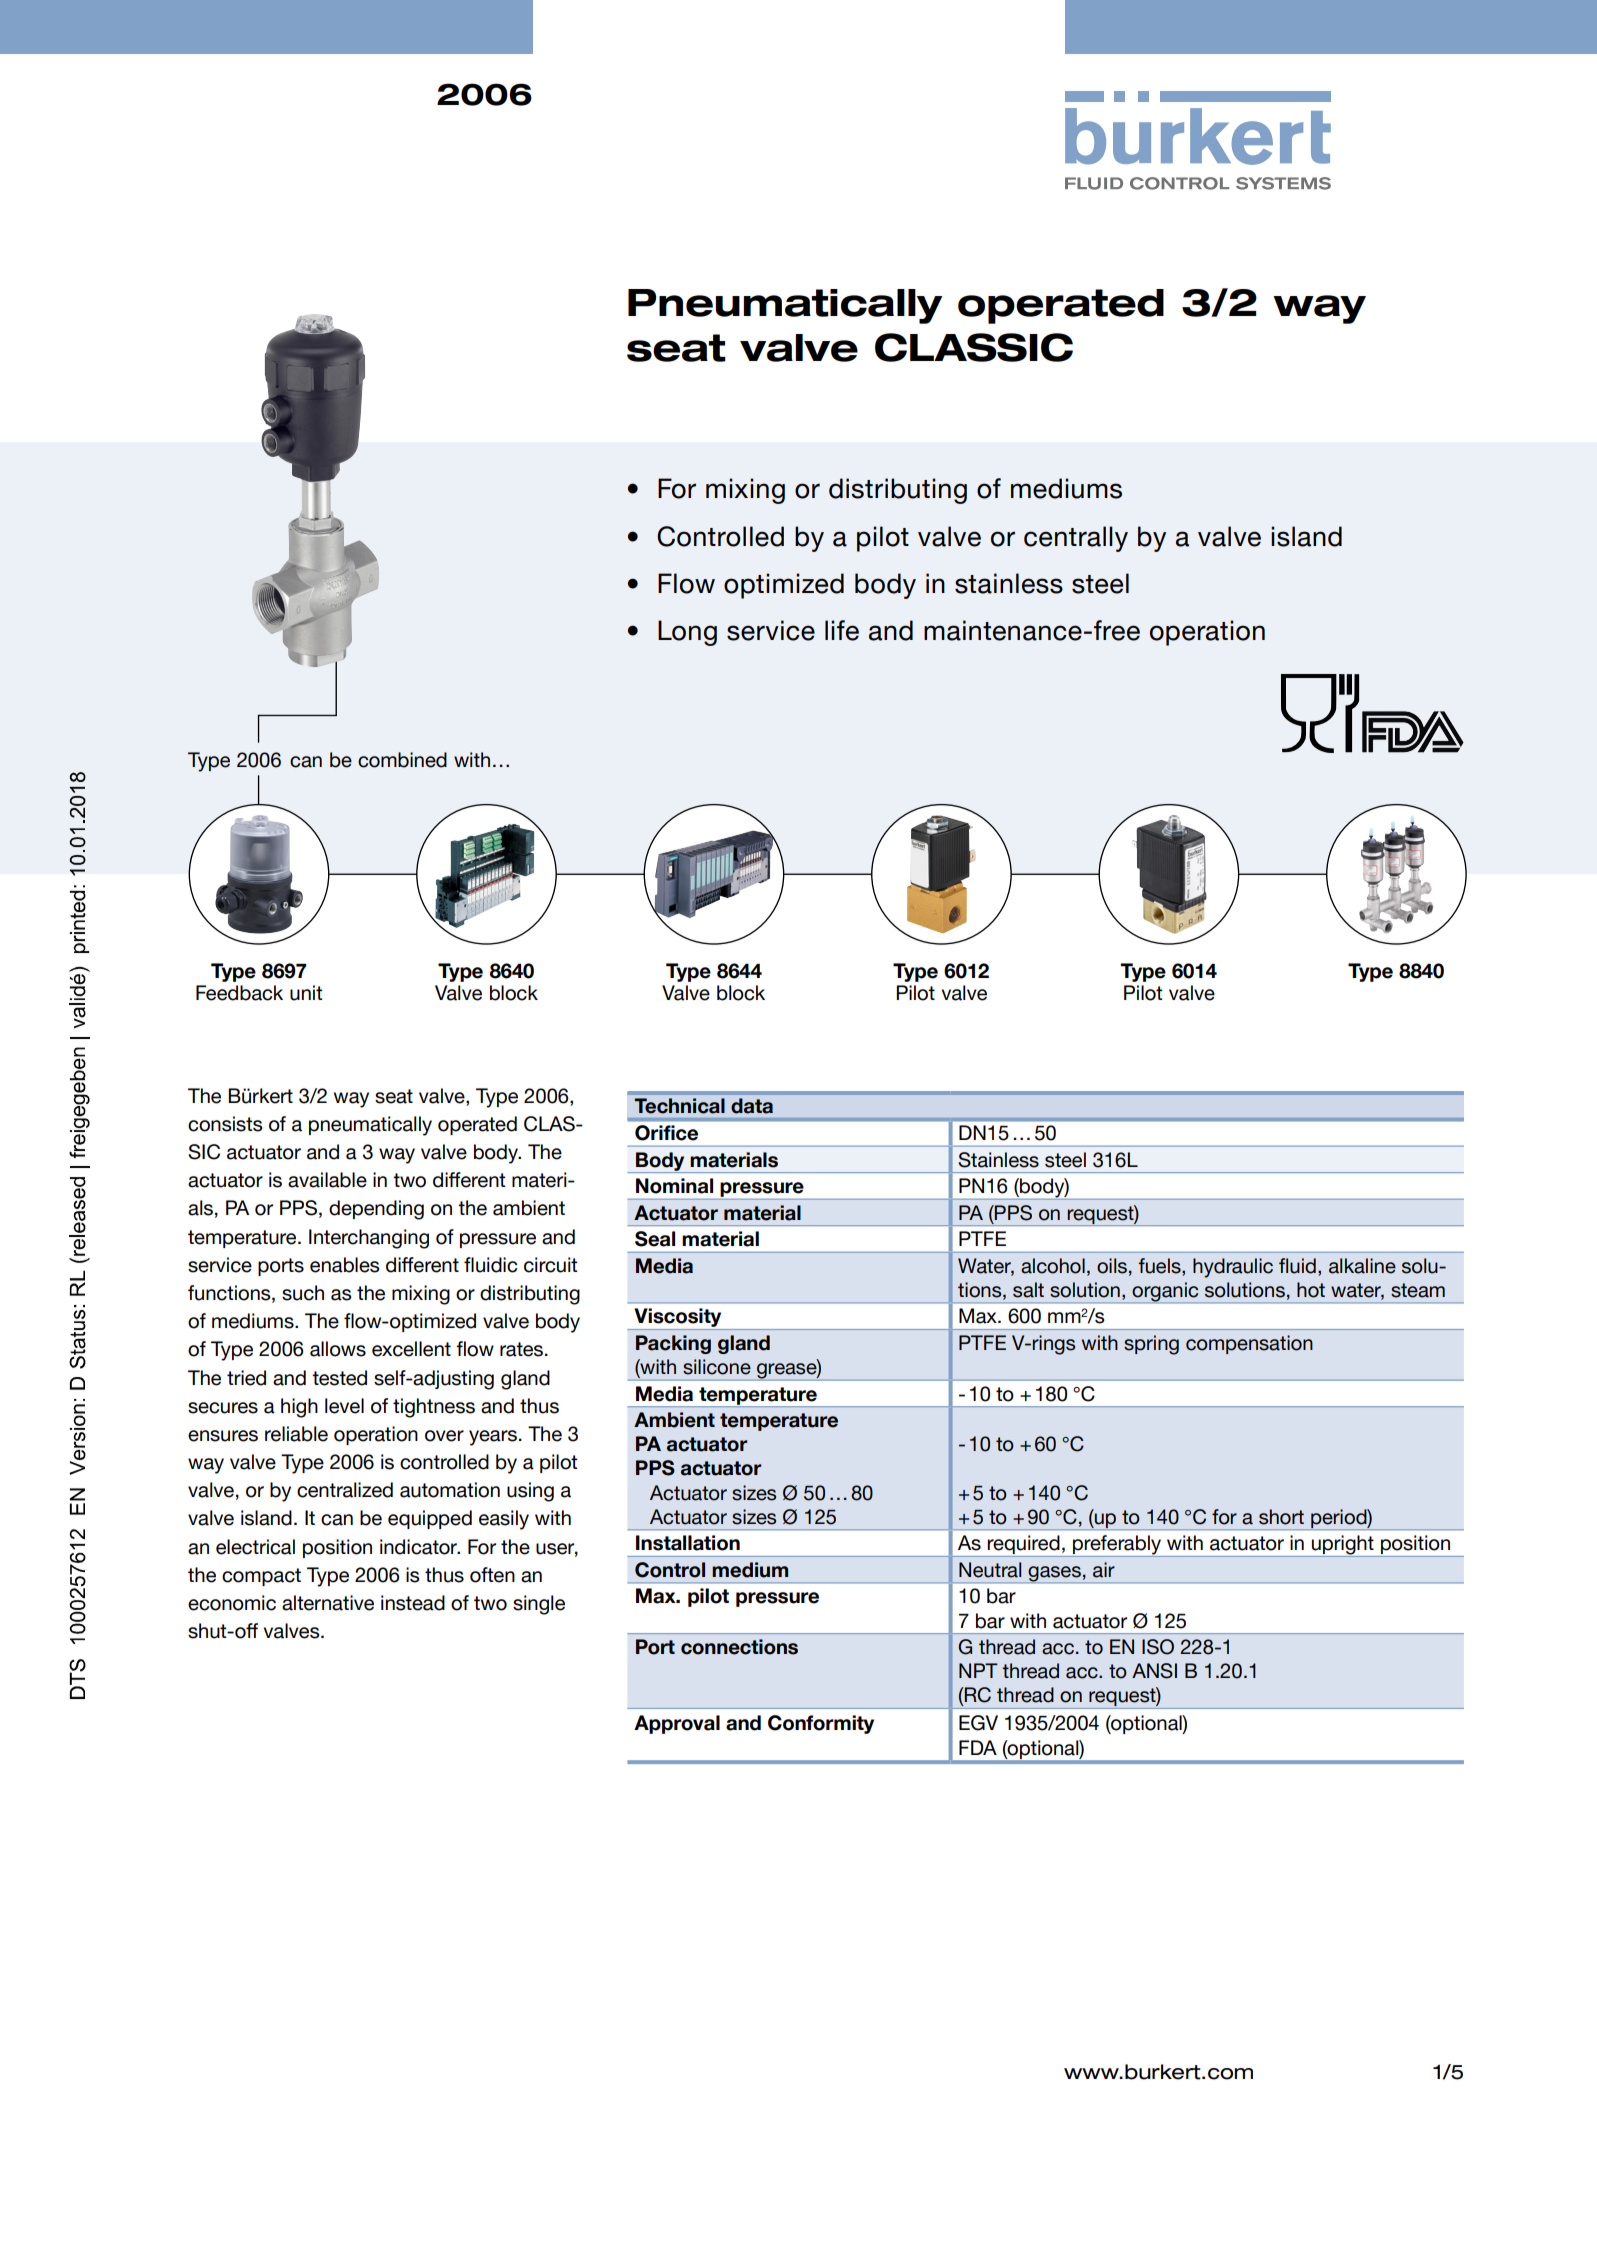 The height and width of the screenshot is (2259, 1597). What do you see at coordinates (1076, 539) in the screenshot?
I see `centrally` at bounding box center [1076, 539].
